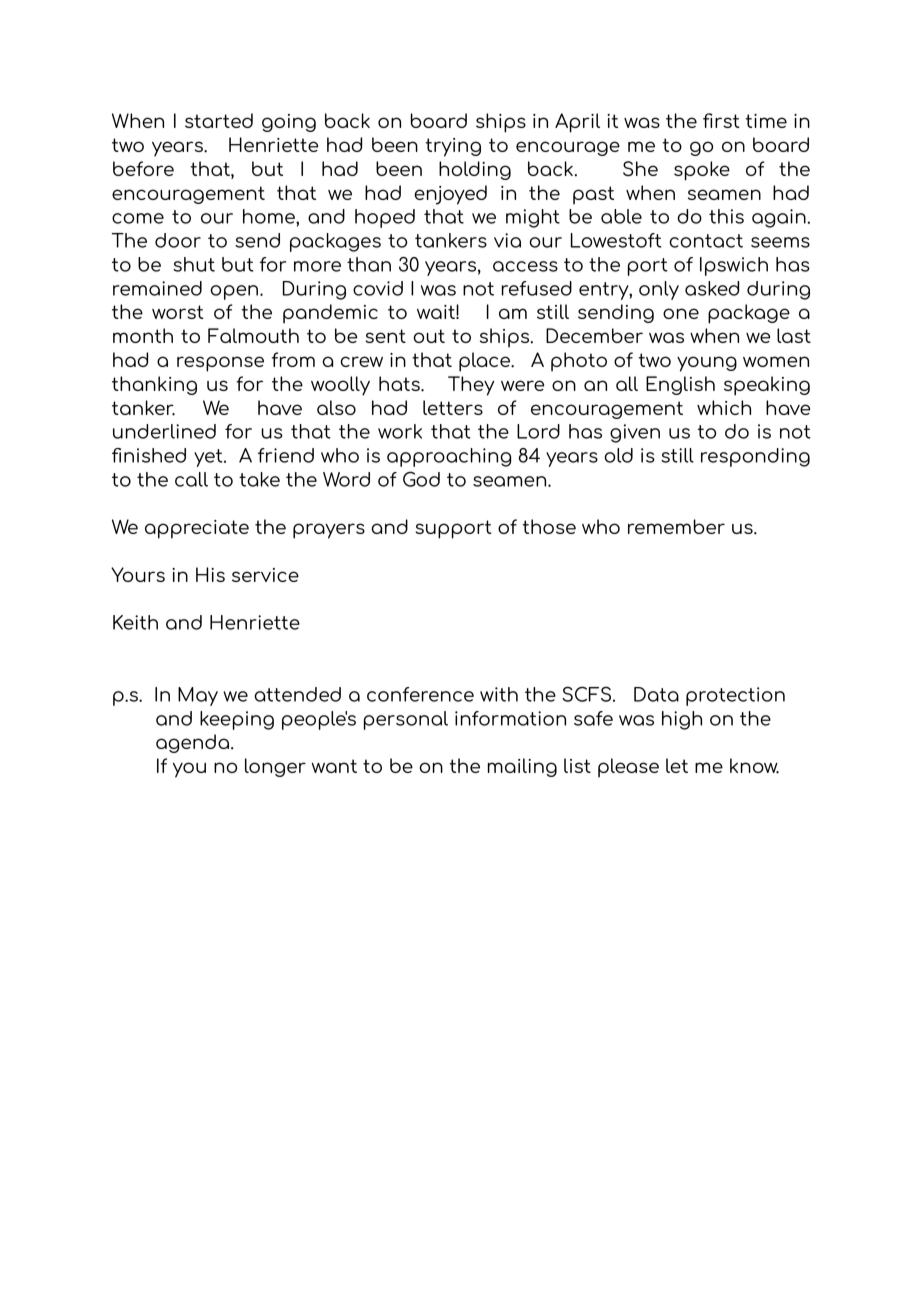  Describe the element at coordinates (754, 766) in the screenshot. I see `know` at that location.
